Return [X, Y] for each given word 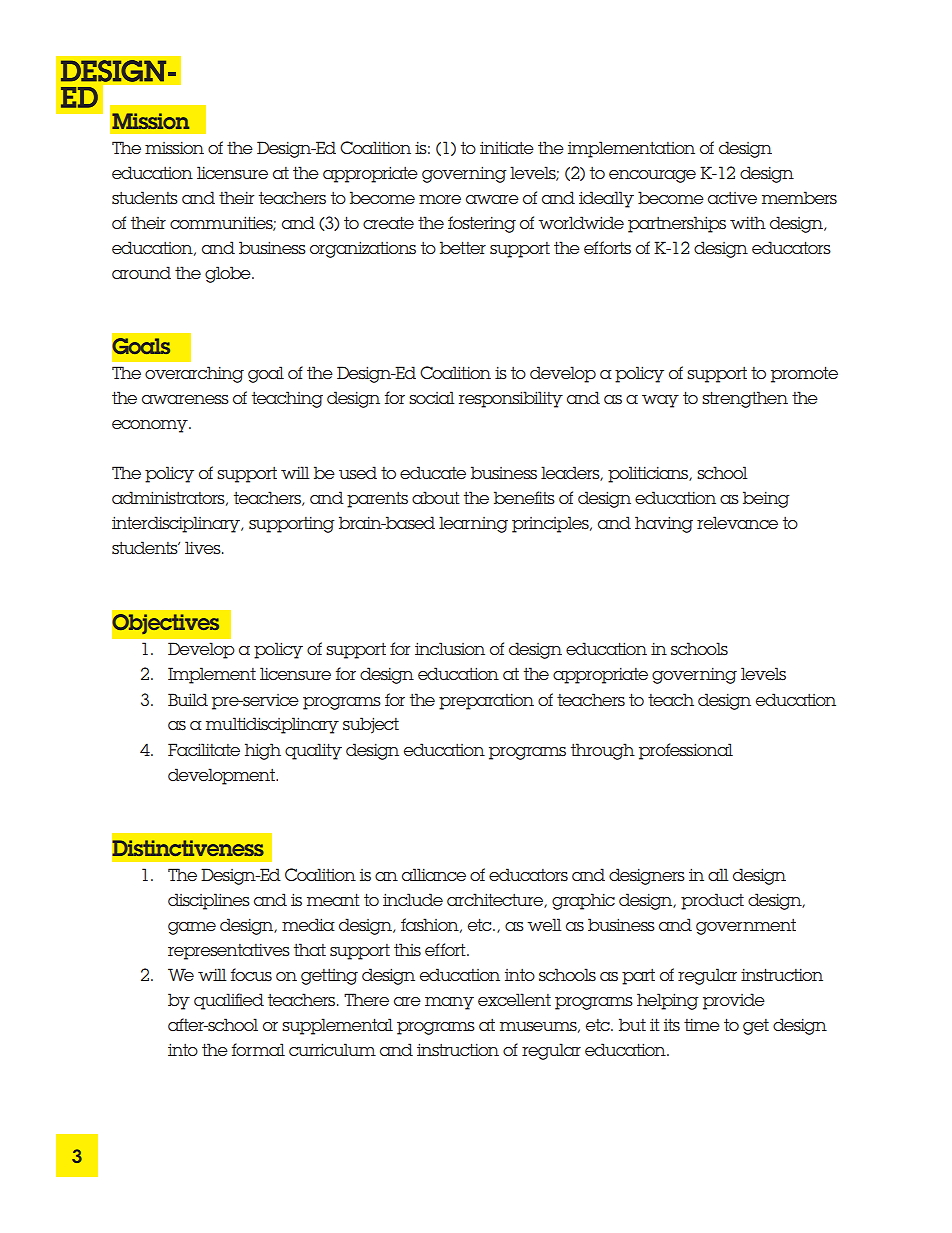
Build [188, 700]
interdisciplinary [177, 524]
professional [686, 751]
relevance [737, 522]
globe [229, 274]
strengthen [745, 399]
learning [473, 524]
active [732, 198]
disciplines [209, 901]
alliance [434, 875]
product [712, 901]
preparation [486, 702]
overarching [194, 374]
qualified [229, 1001]
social [432, 398]
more [440, 199]
